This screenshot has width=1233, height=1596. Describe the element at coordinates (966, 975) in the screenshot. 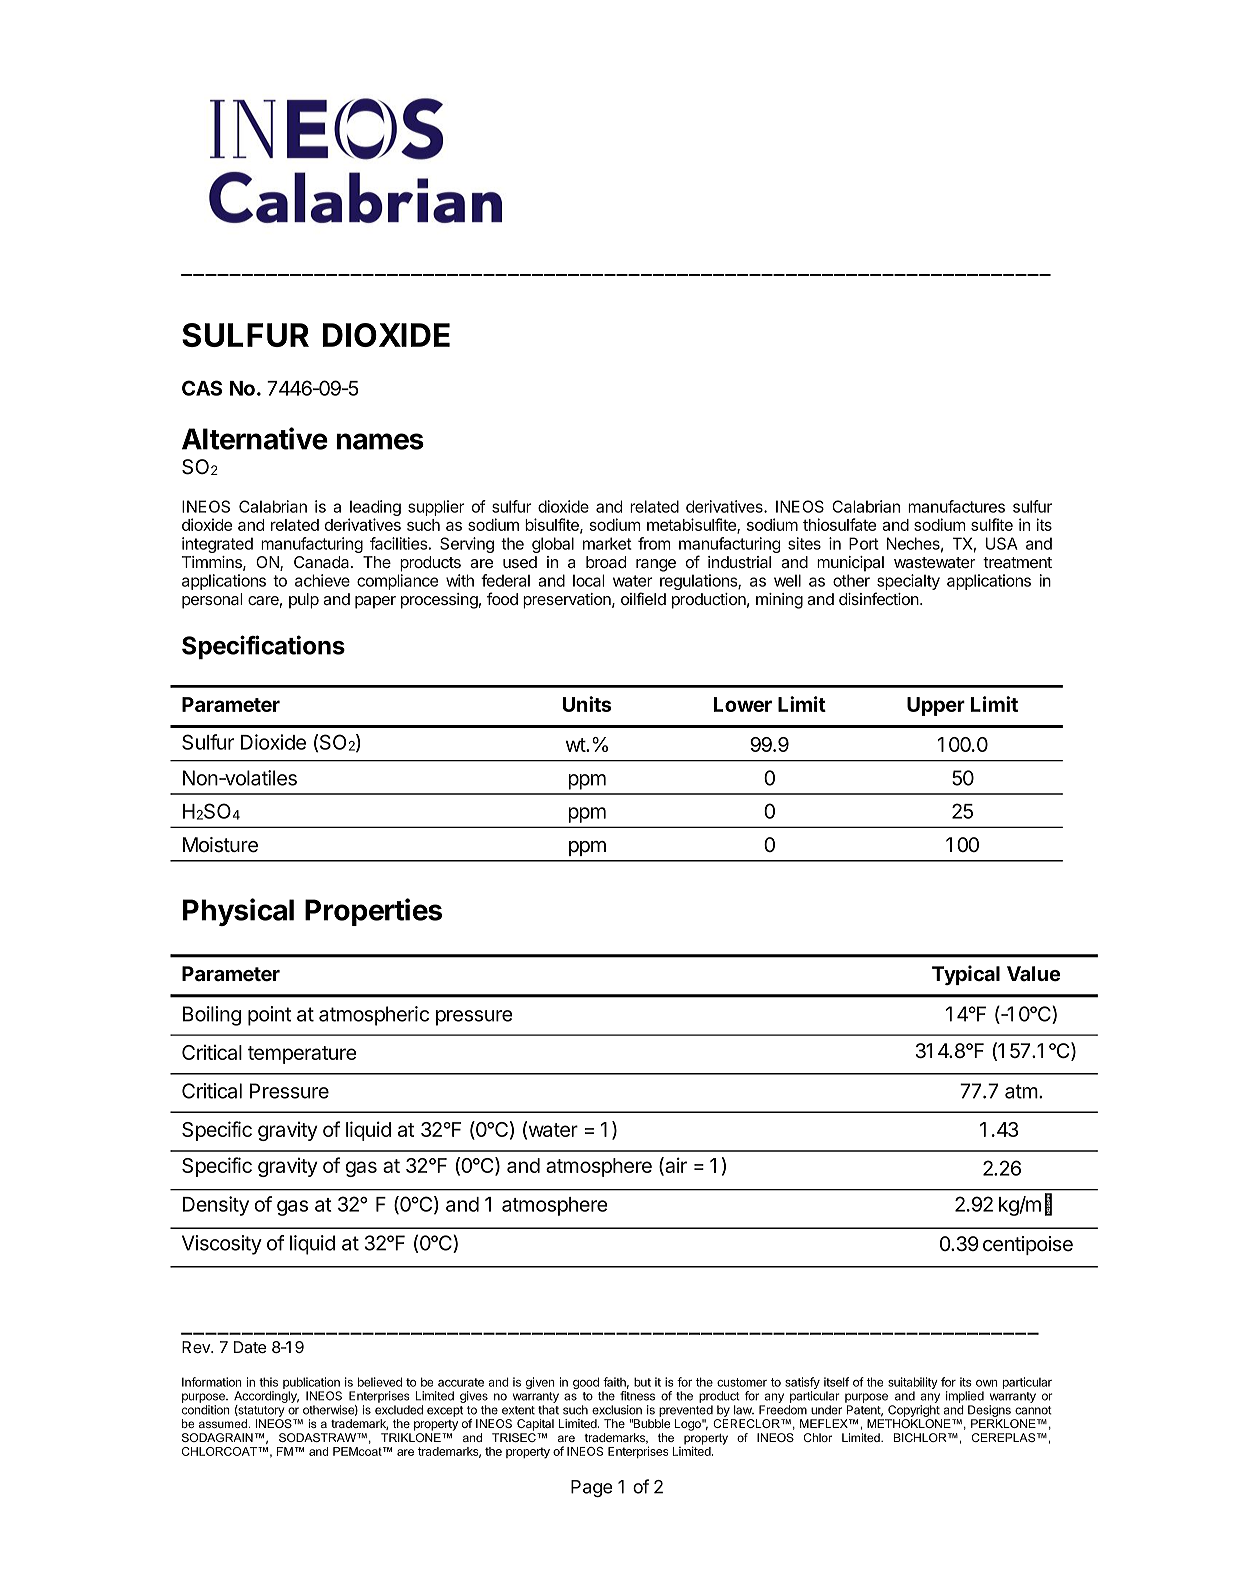

I see `Typical` at that location.
